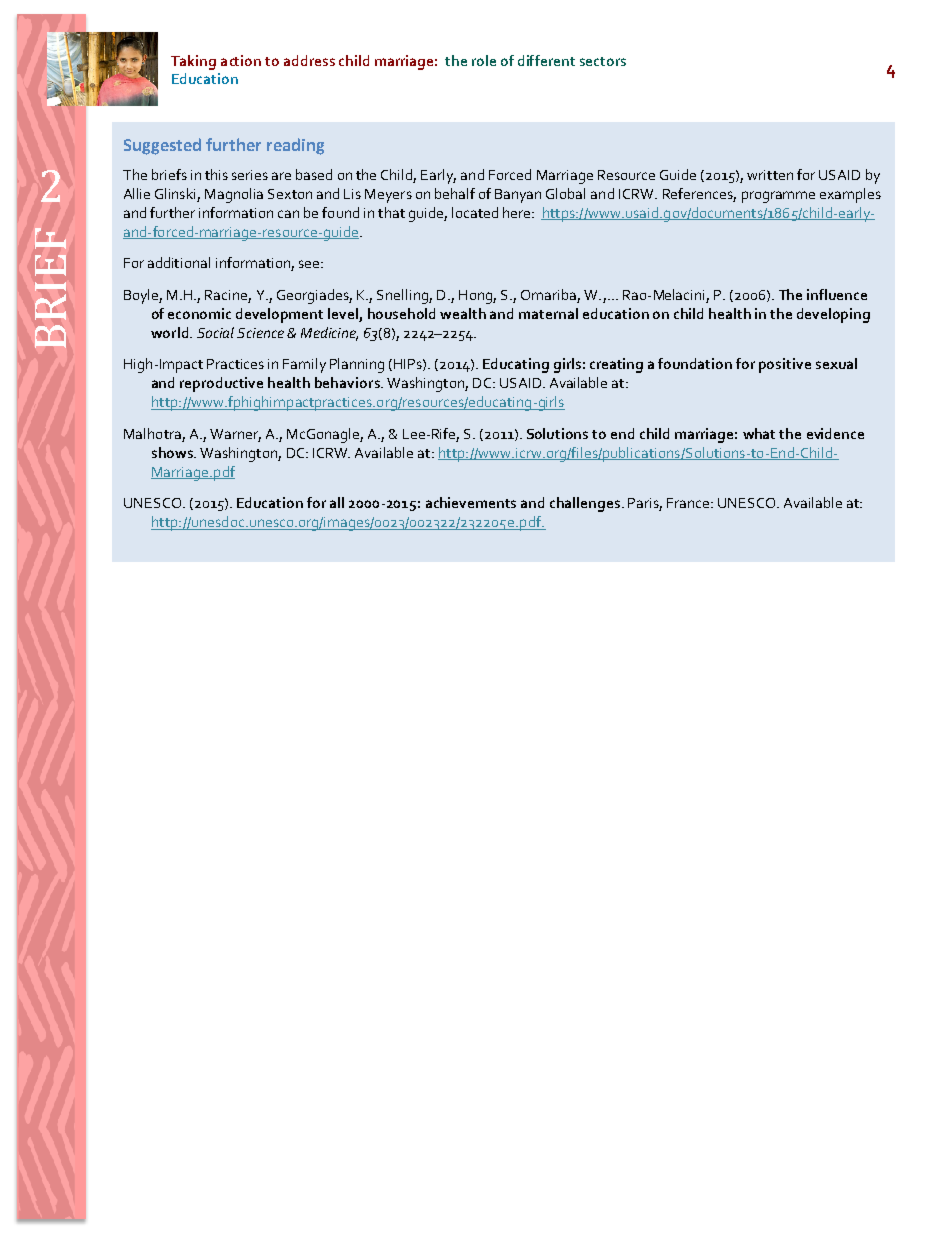 This document has width=952, height=1233. Describe the element at coordinates (241, 60) in the document. I see `action` at that location.
